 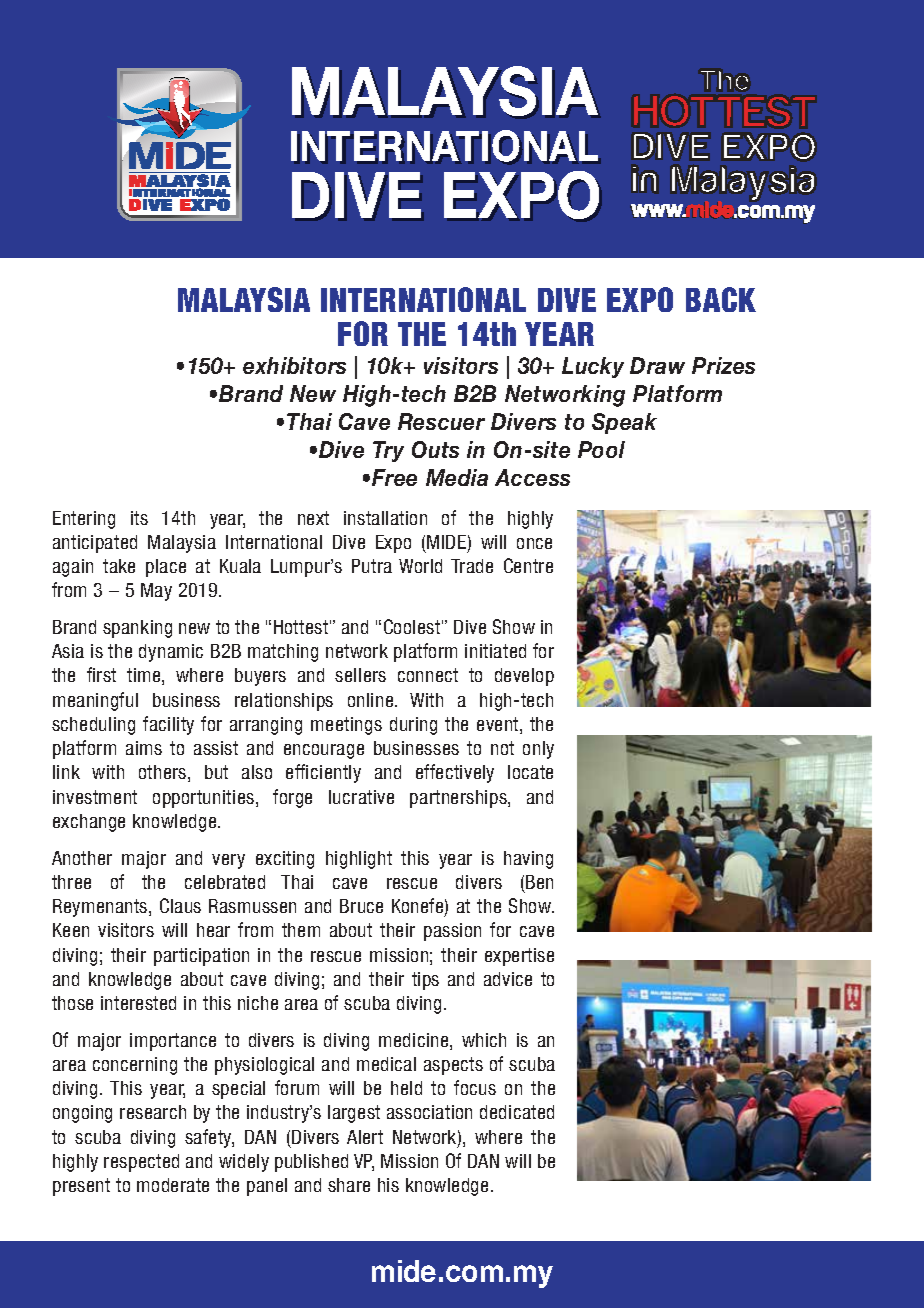 What do you see at coordinates (435, 449) in the screenshot?
I see `Outs` at bounding box center [435, 449].
